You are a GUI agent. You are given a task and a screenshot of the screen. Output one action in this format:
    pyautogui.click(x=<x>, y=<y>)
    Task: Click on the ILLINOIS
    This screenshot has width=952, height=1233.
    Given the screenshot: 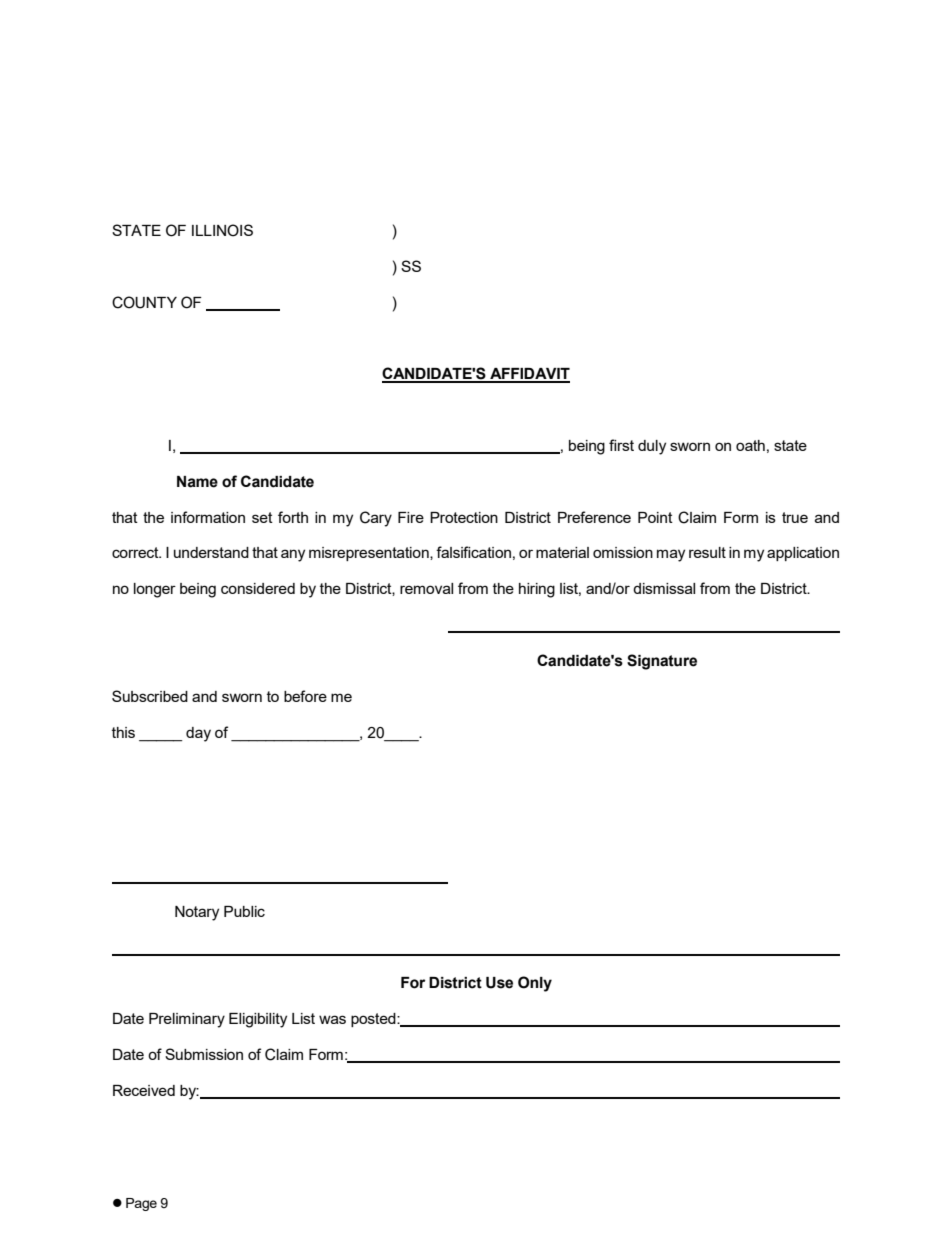 What is the action you would take?
    pyautogui.click(x=222, y=230)
